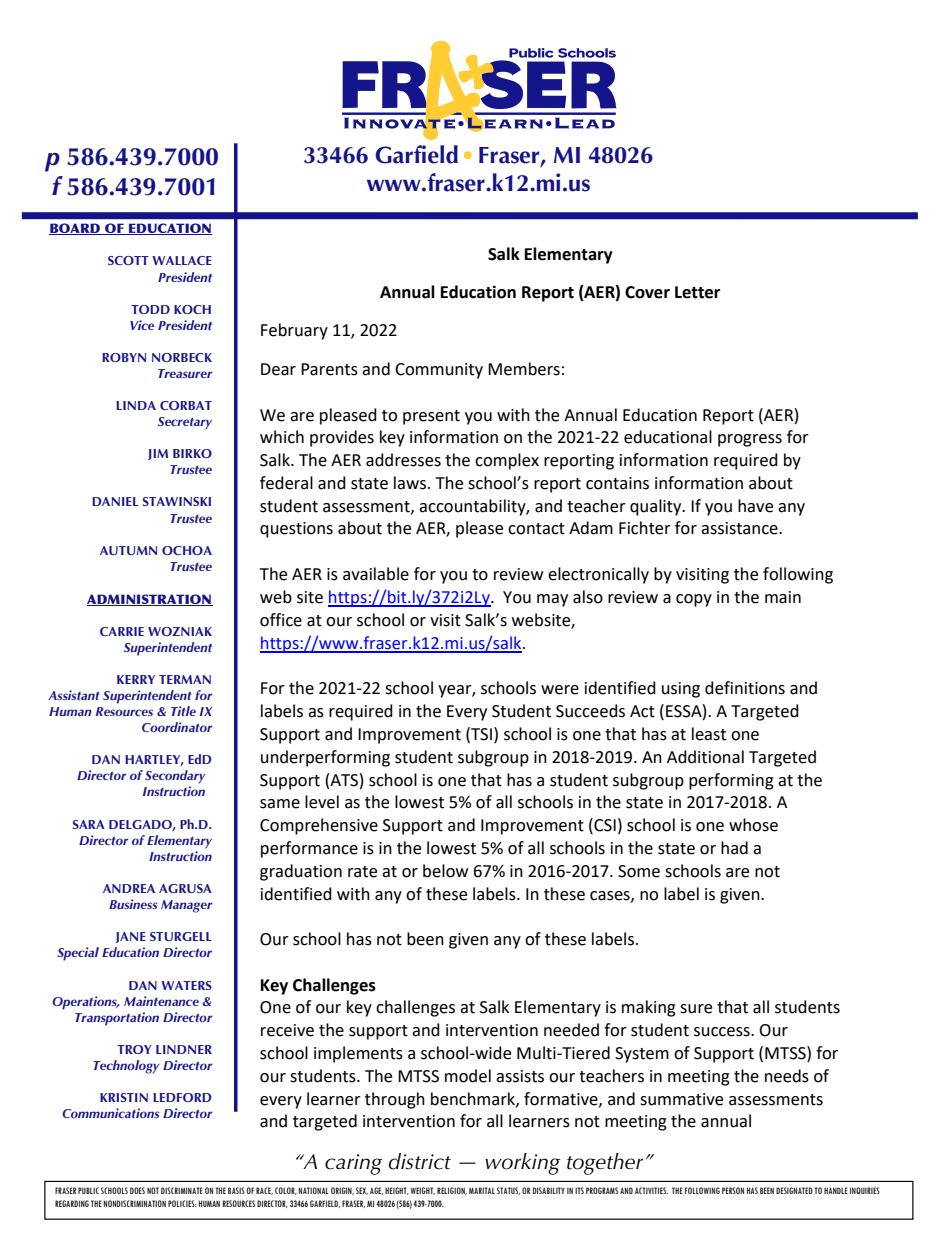  What do you see at coordinates (507, 461) in the image?
I see `complex` at bounding box center [507, 461].
